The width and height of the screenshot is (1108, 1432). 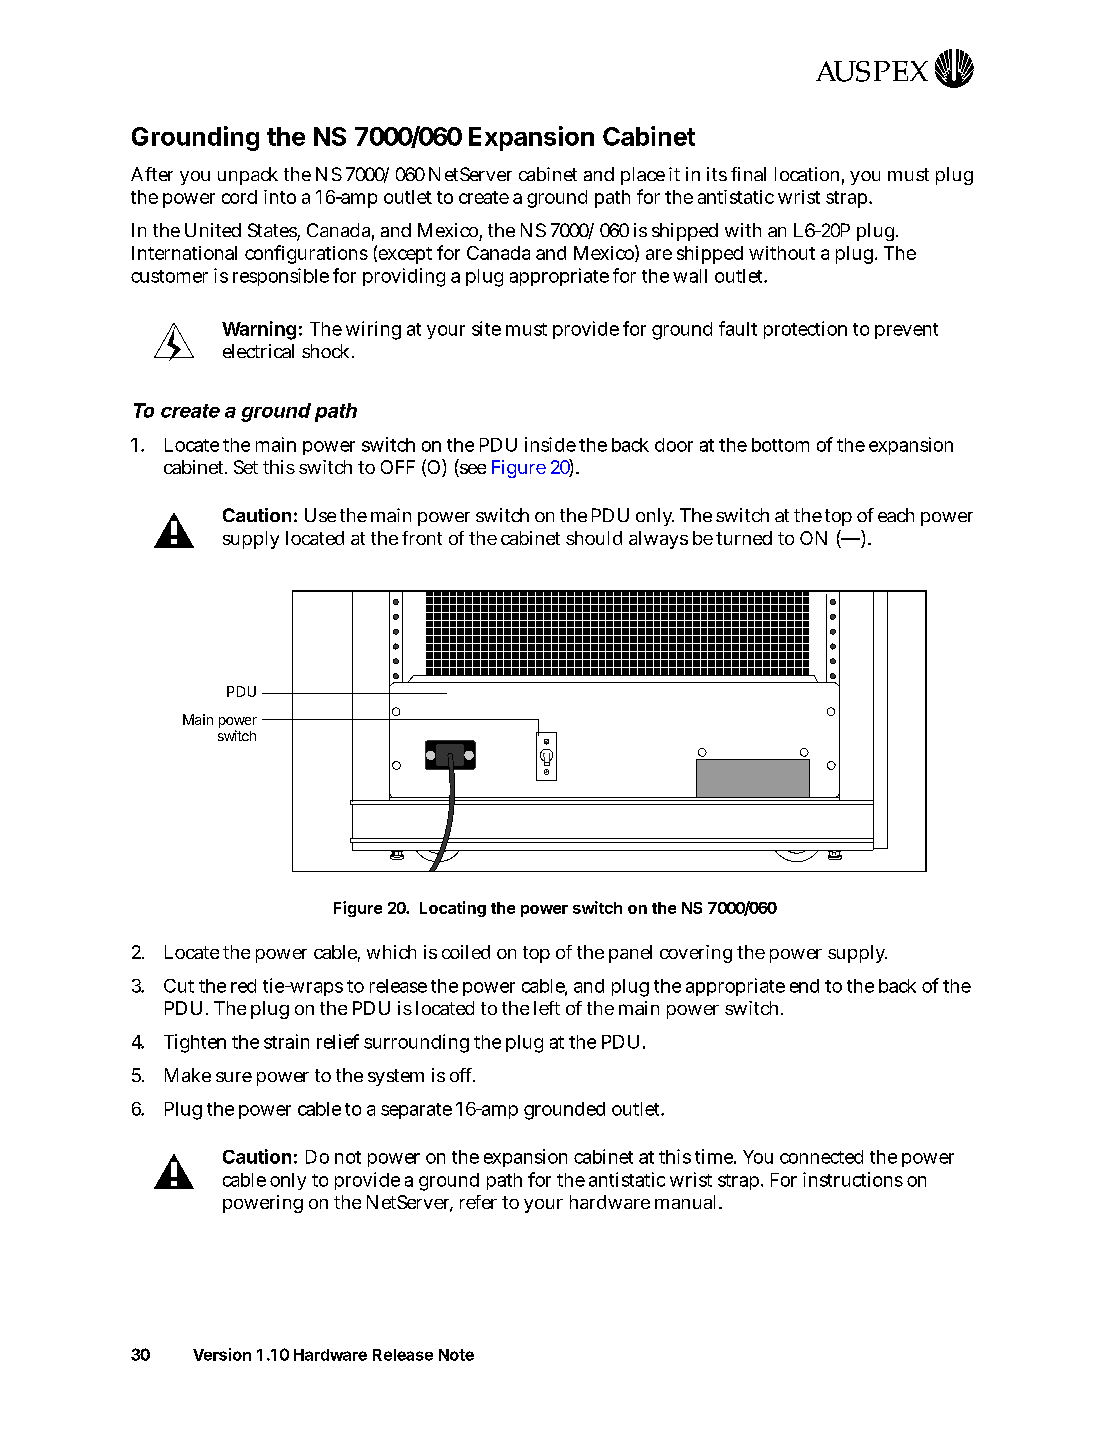 What do you see at coordinates (453, 909) in the screenshot?
I see `Locating` at bounding box center [453, 909].
